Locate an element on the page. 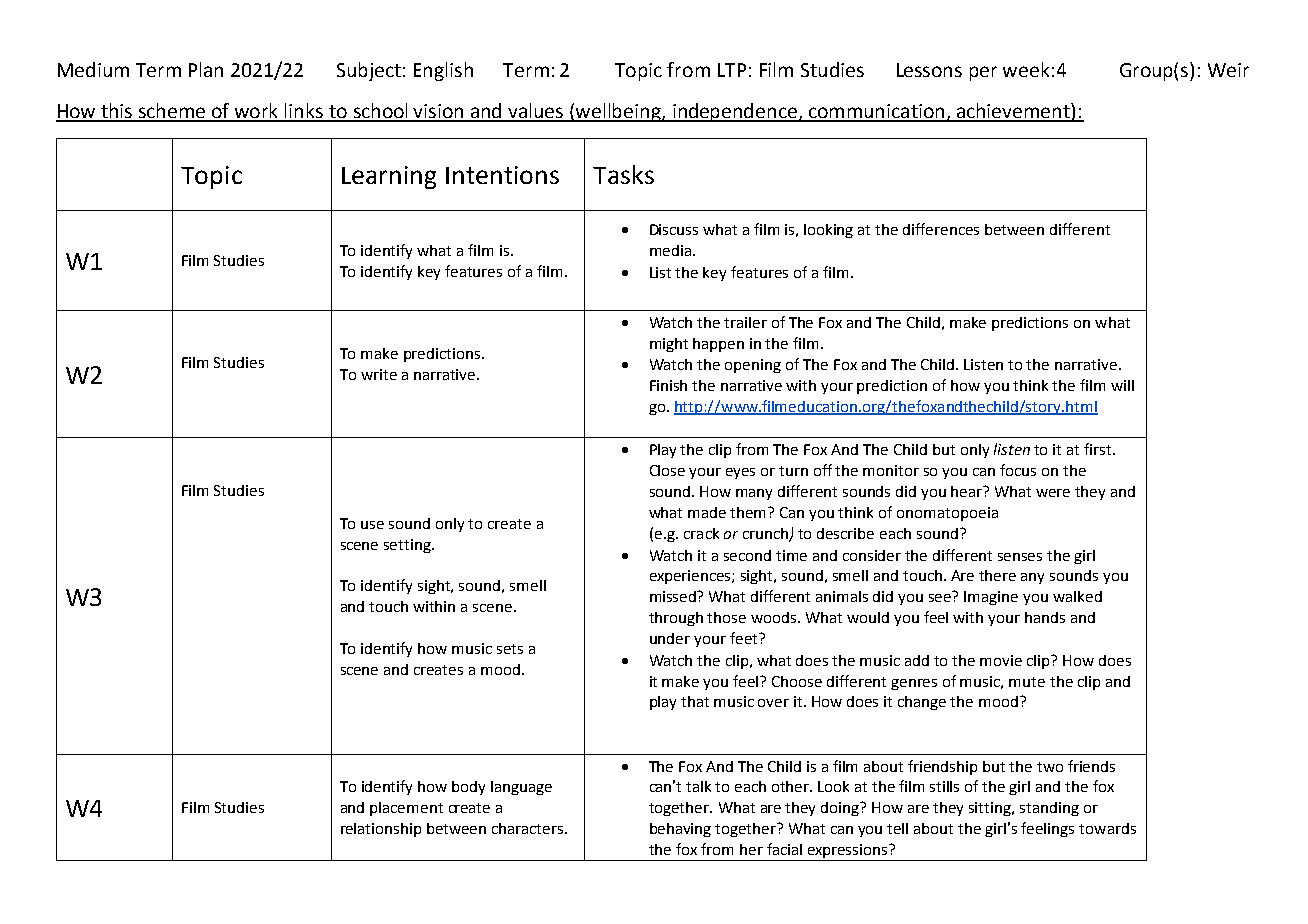 This document has width=1308, height=924. write is located at coordinates (379, 374).
